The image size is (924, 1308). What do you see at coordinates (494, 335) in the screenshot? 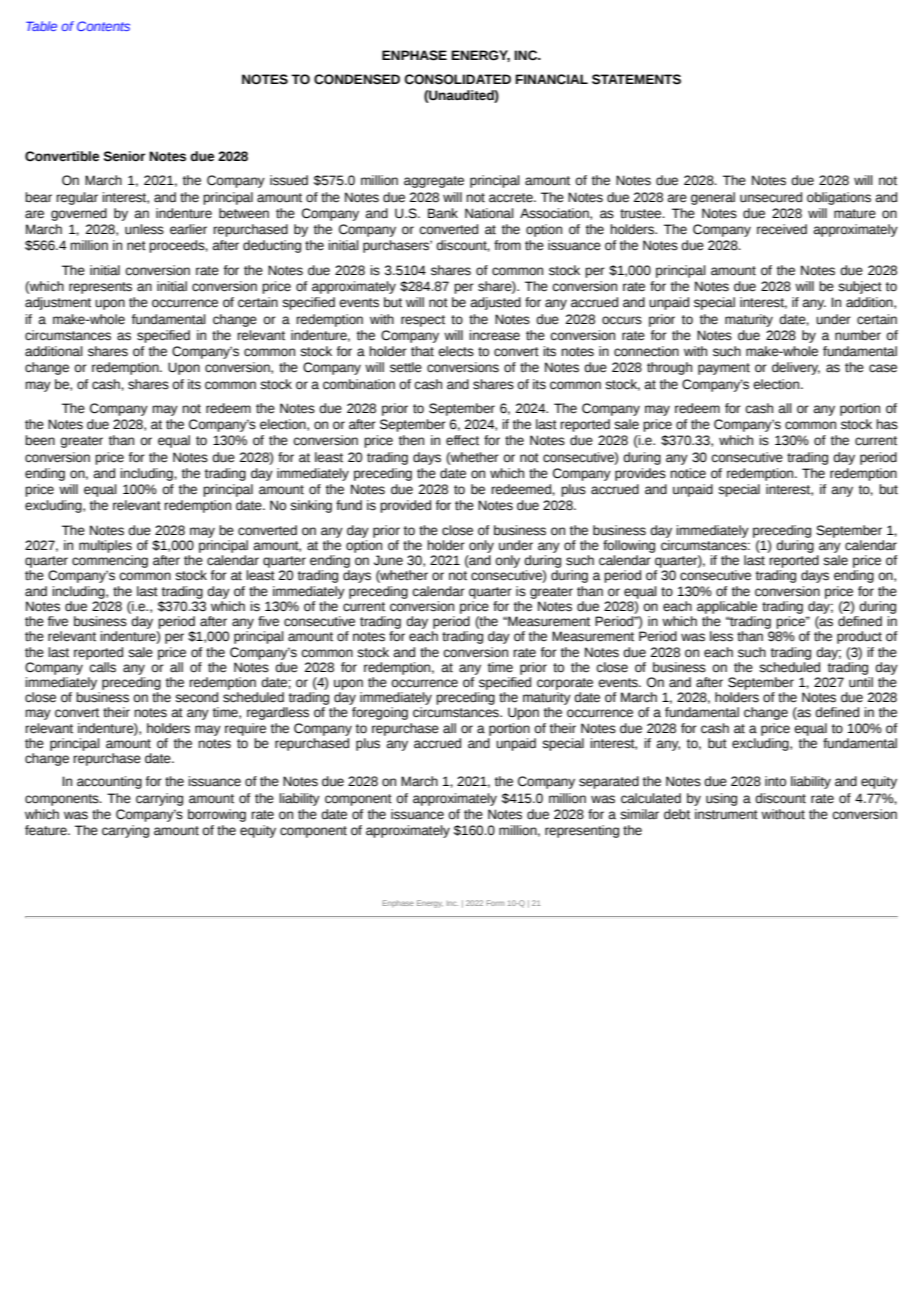
I see `increase` at bounding box center [494, 335].
